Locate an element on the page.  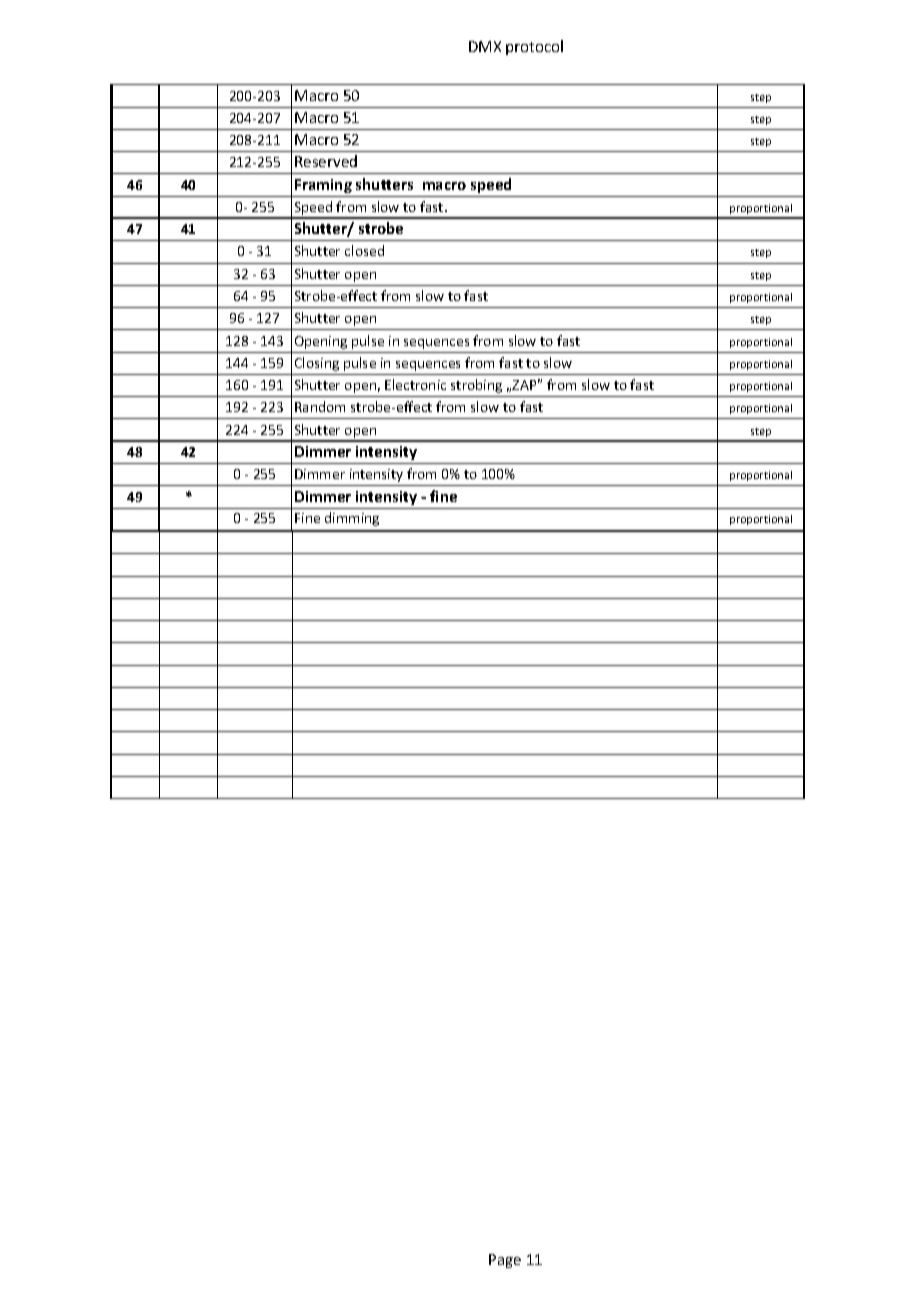
Random is located at coordinates (320, 406).
